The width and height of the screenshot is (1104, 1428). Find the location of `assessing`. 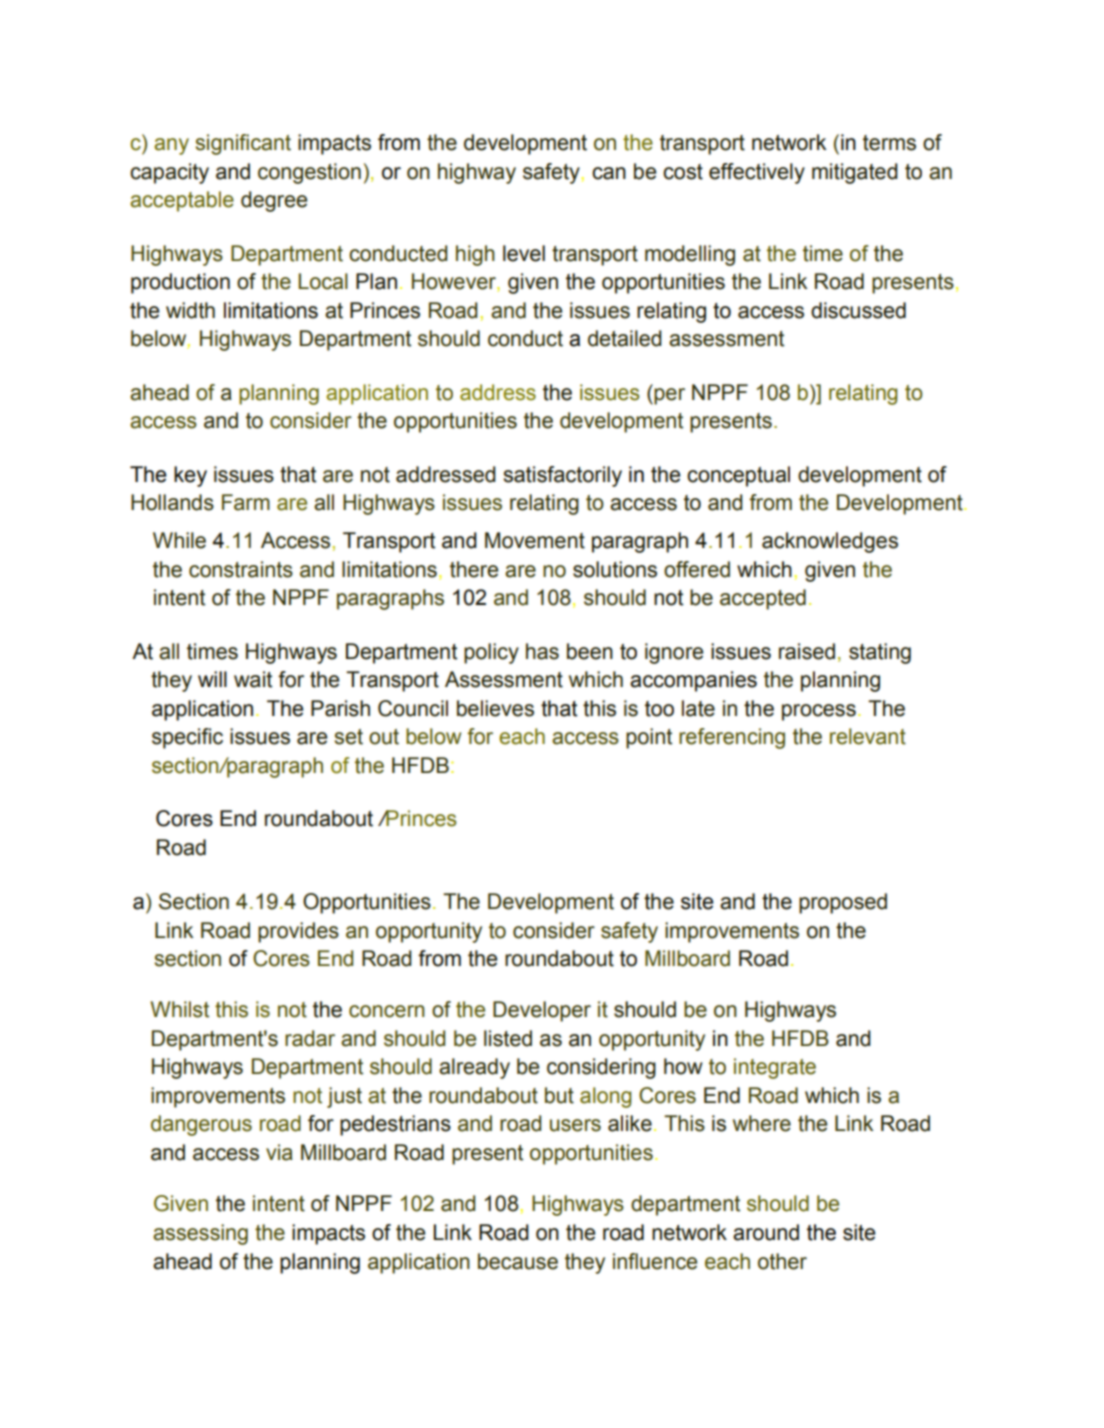

assessing is located at coordinates (200, 1234).
